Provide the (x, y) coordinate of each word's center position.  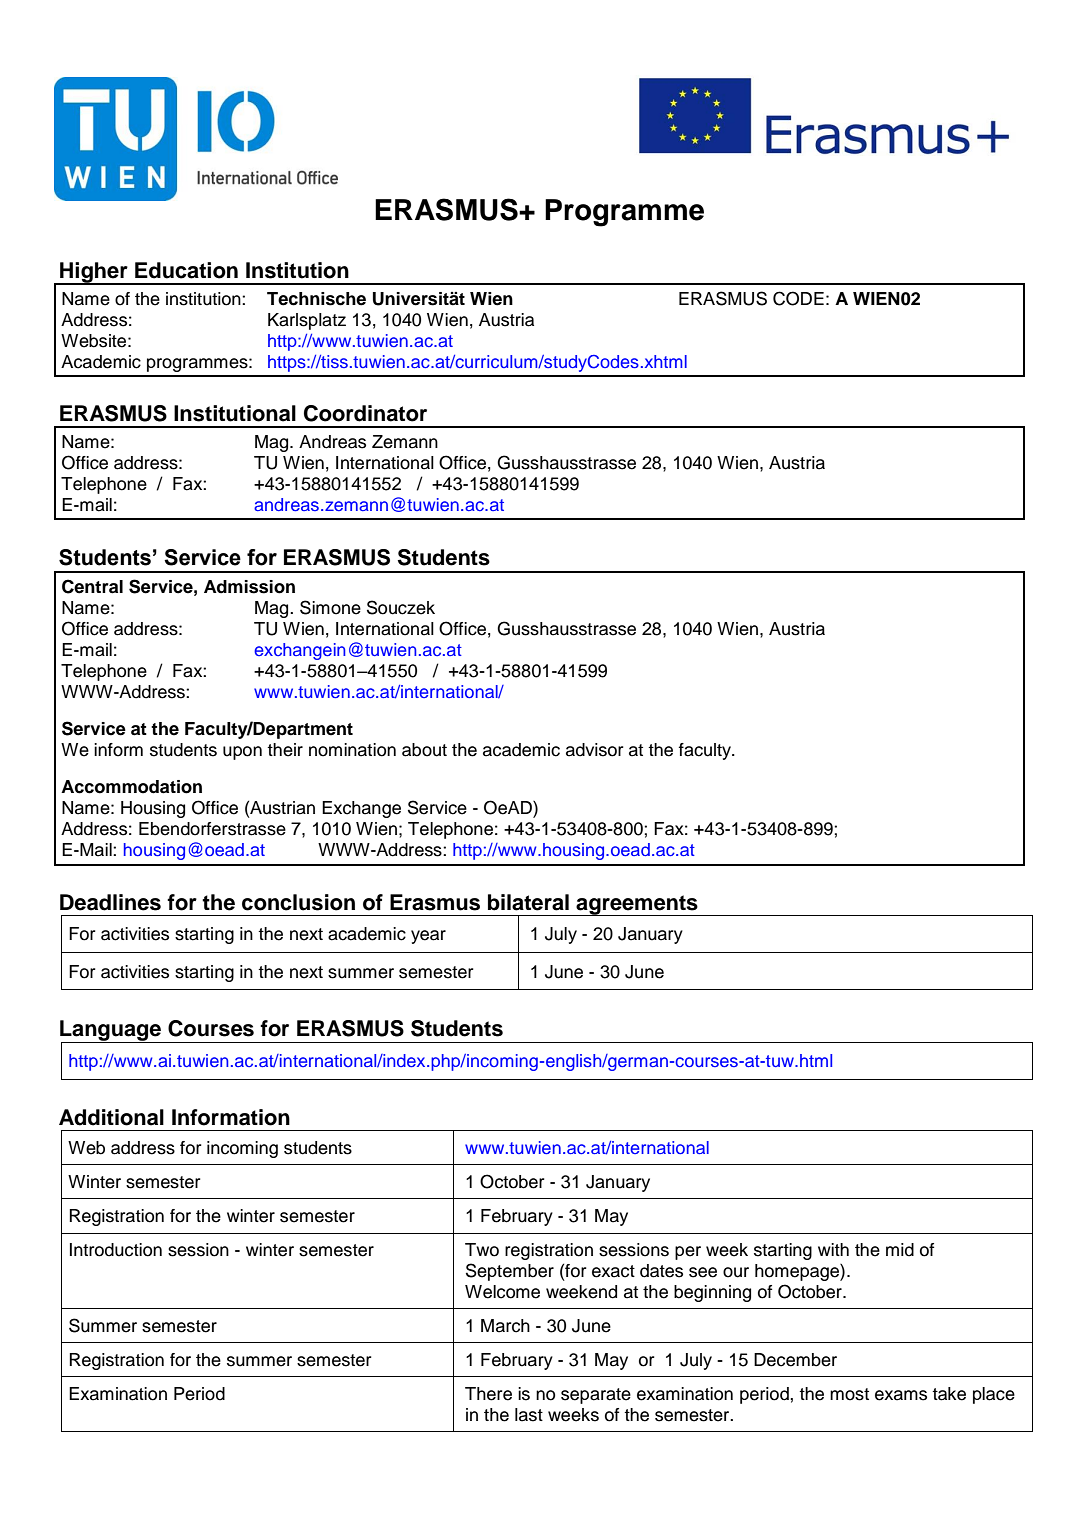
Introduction (116, 1250)
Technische (316, 299)
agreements (637, 905)
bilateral (528, 902)
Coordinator (365, 413)
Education (186, 270)
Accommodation (131, 787)
